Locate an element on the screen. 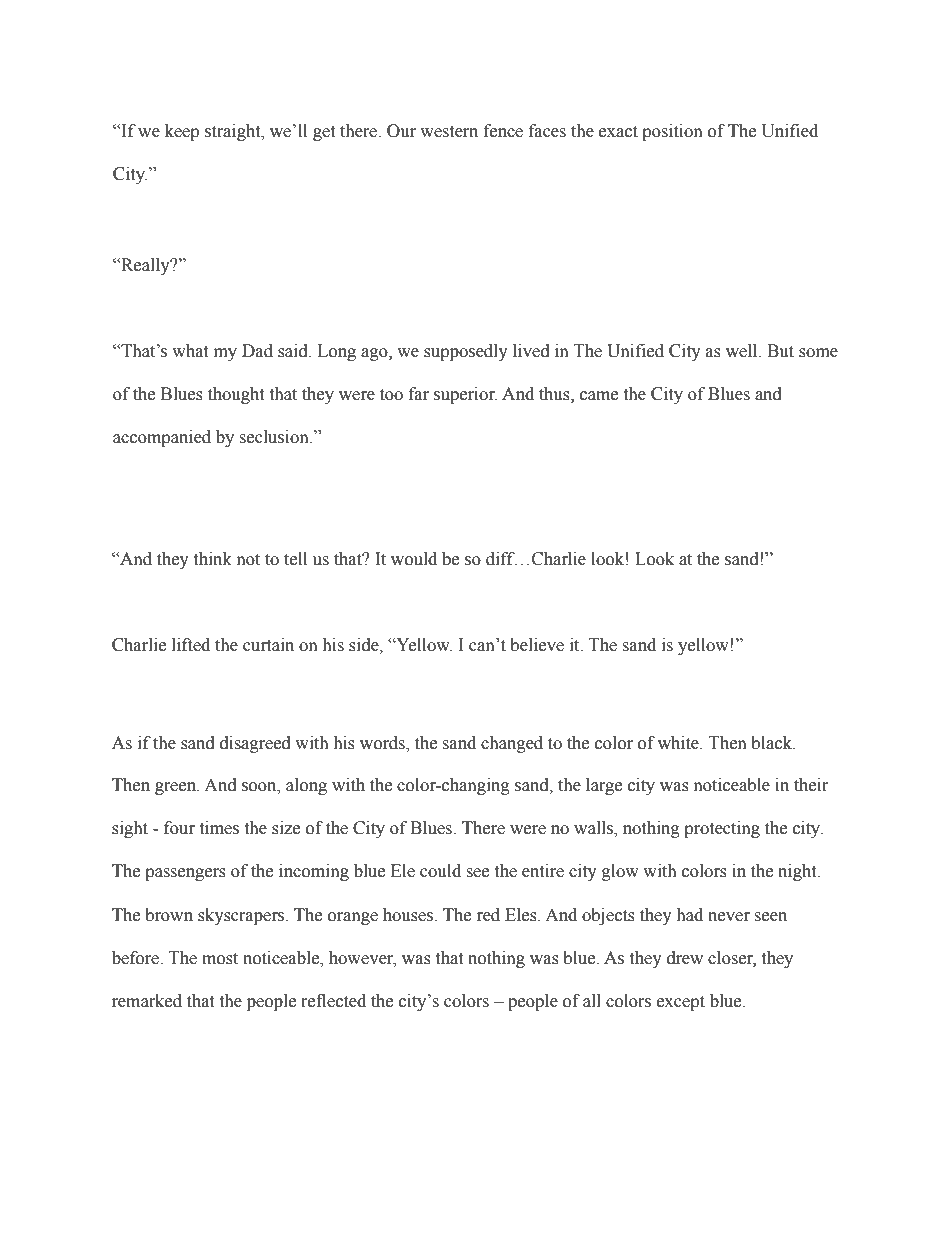  supposedly is located at coordinates (466, 352).
